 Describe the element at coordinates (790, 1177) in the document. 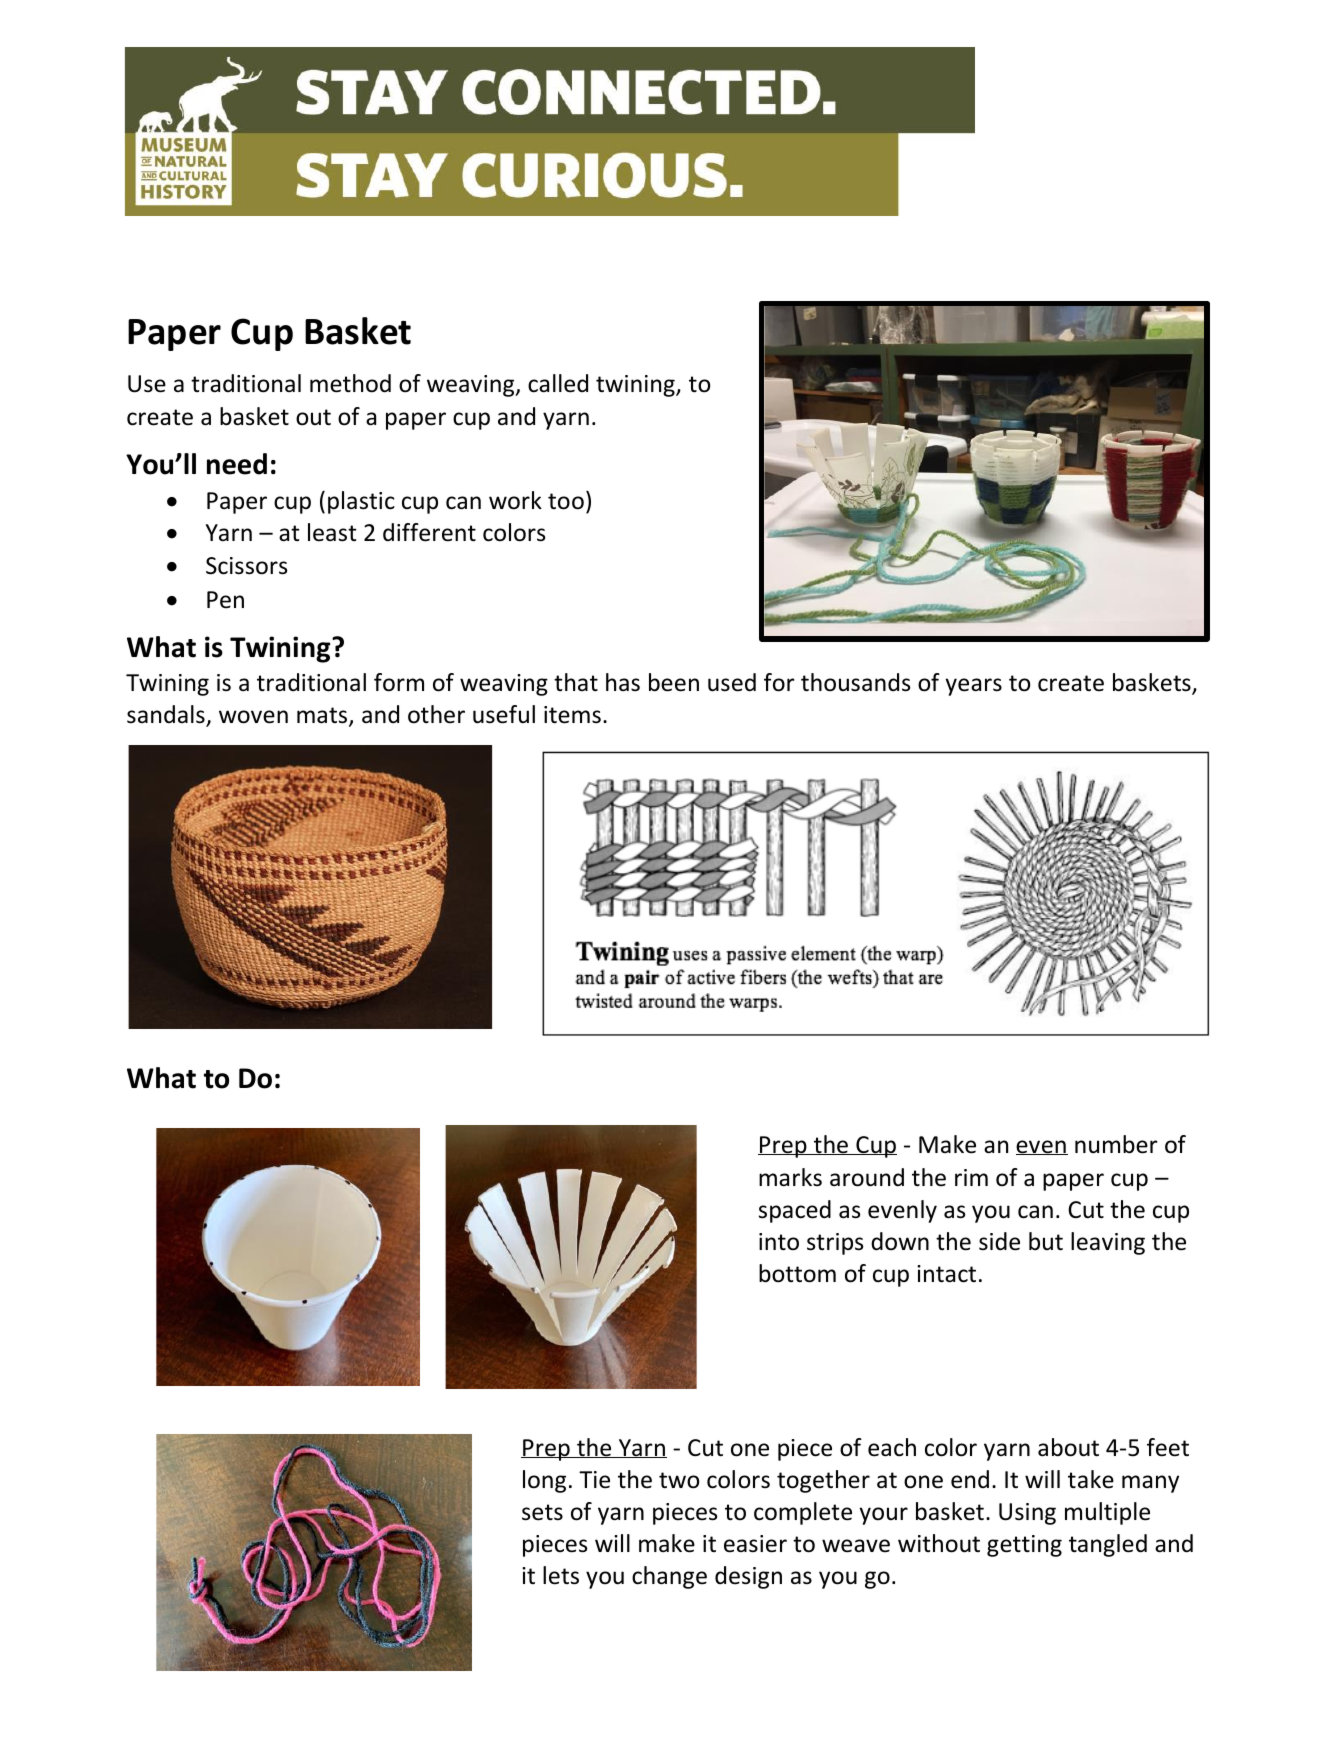

I see `marks` at that location.
